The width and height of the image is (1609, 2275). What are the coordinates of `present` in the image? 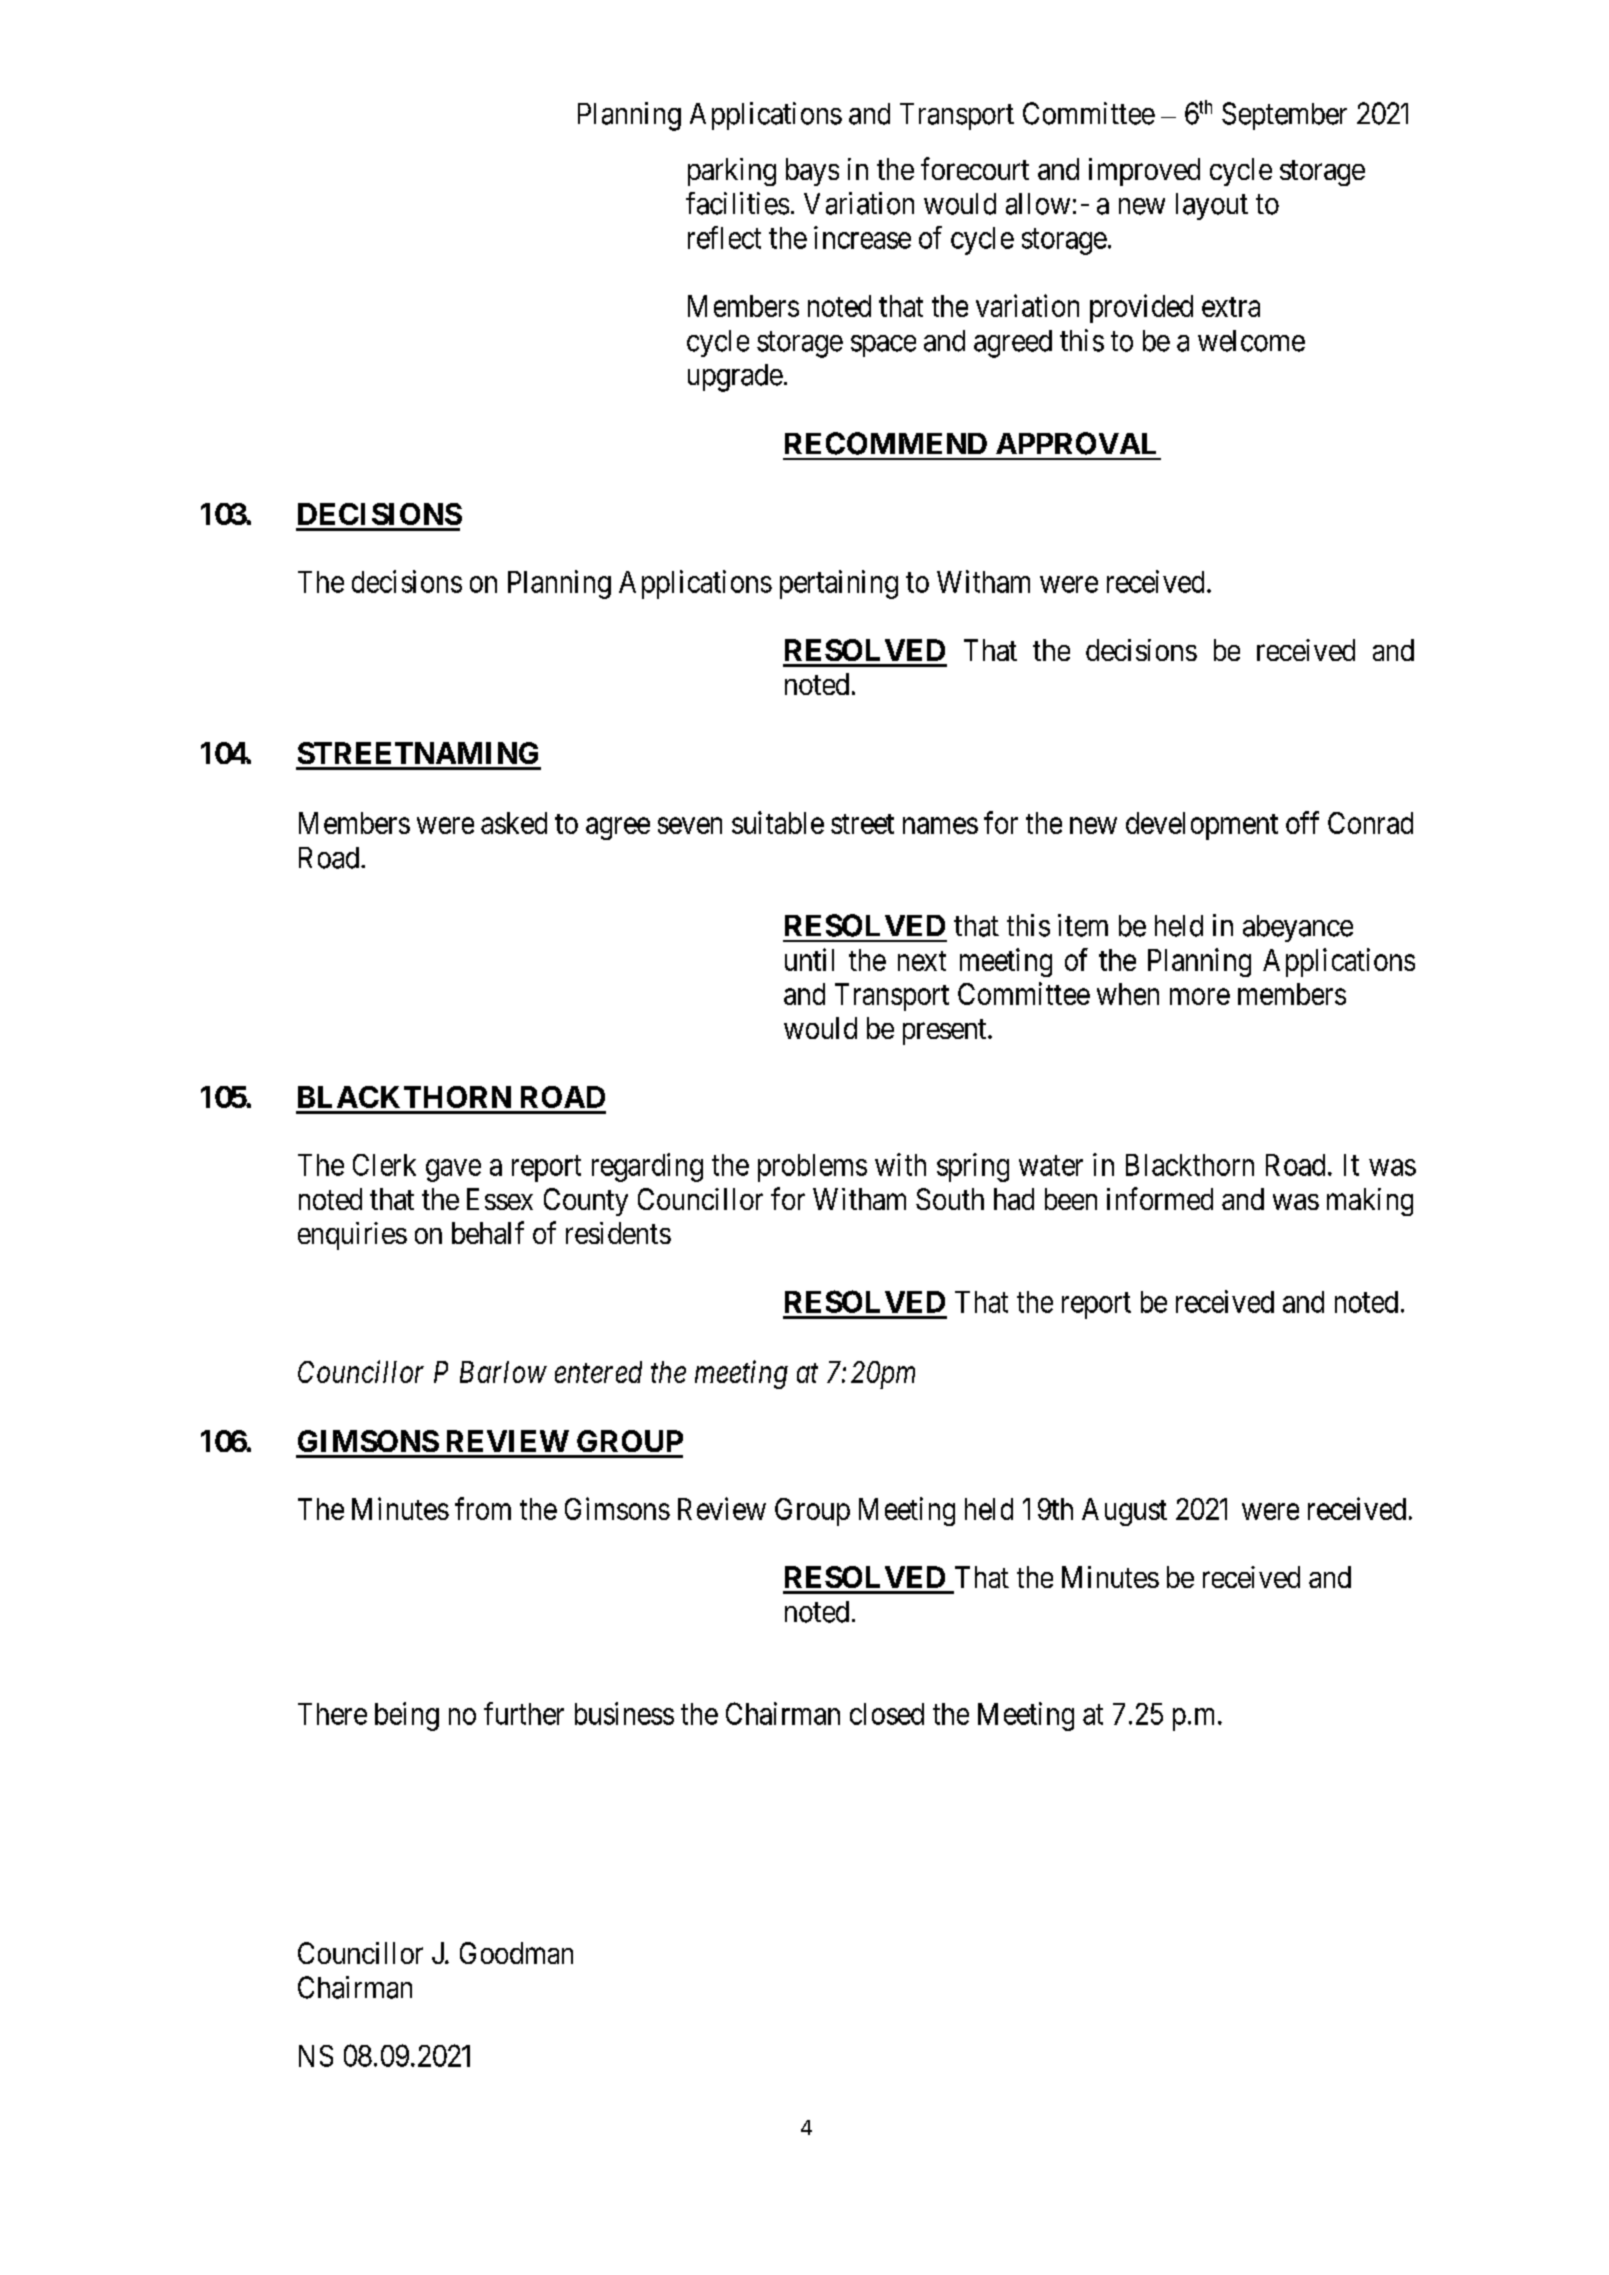 It's located at (946, 1032).
